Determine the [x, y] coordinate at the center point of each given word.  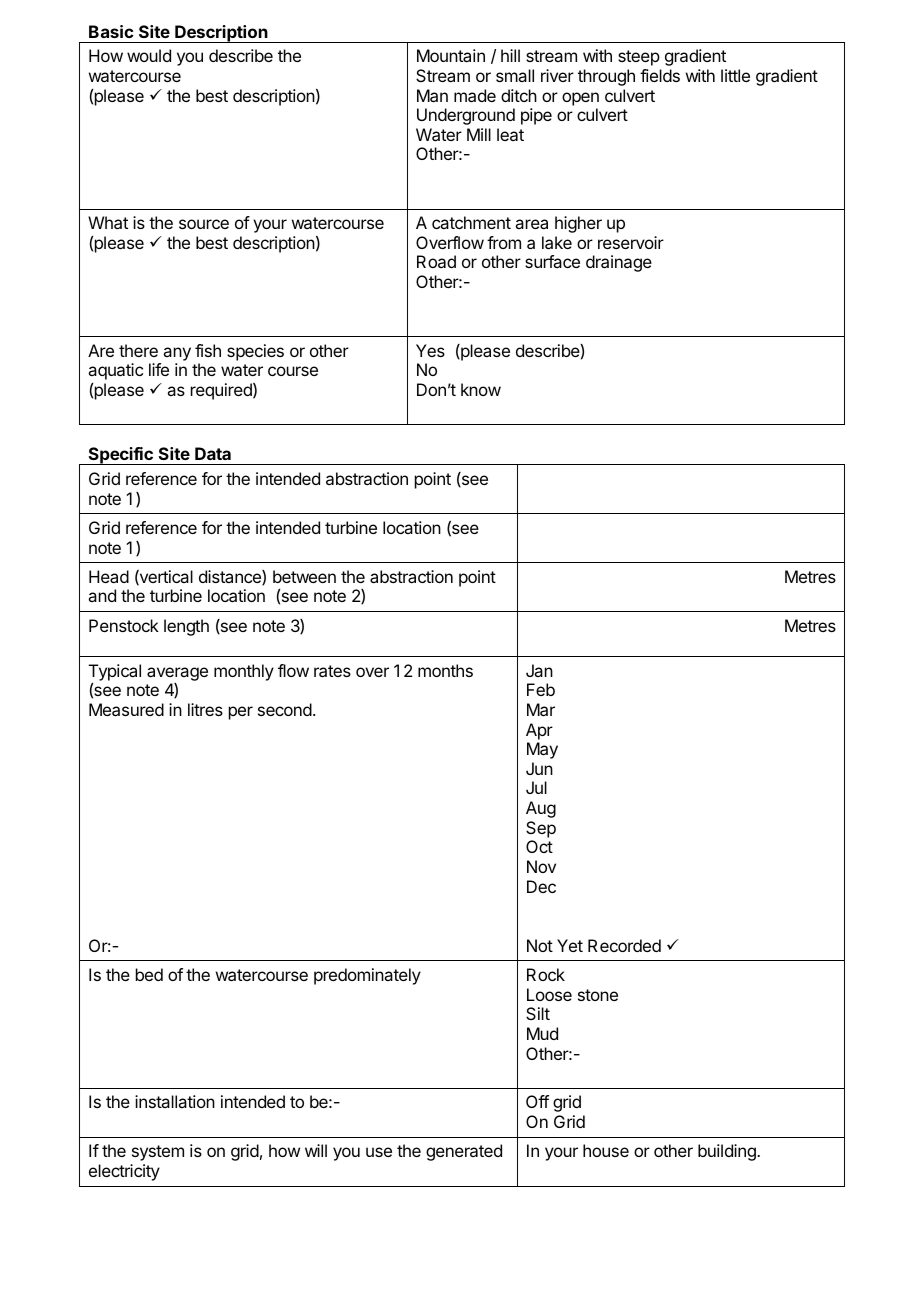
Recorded [624, 945]
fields [660, 75]
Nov [541, 866]
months [445, 670]
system [158, 1153]
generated [464, 1152]
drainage [619, 263]
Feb [541, 689]
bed [149, 974]
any [177, 354]
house [606, 1150]
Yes [430, 350]
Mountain [451, 55]
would [149, 55]
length [186, 627]
